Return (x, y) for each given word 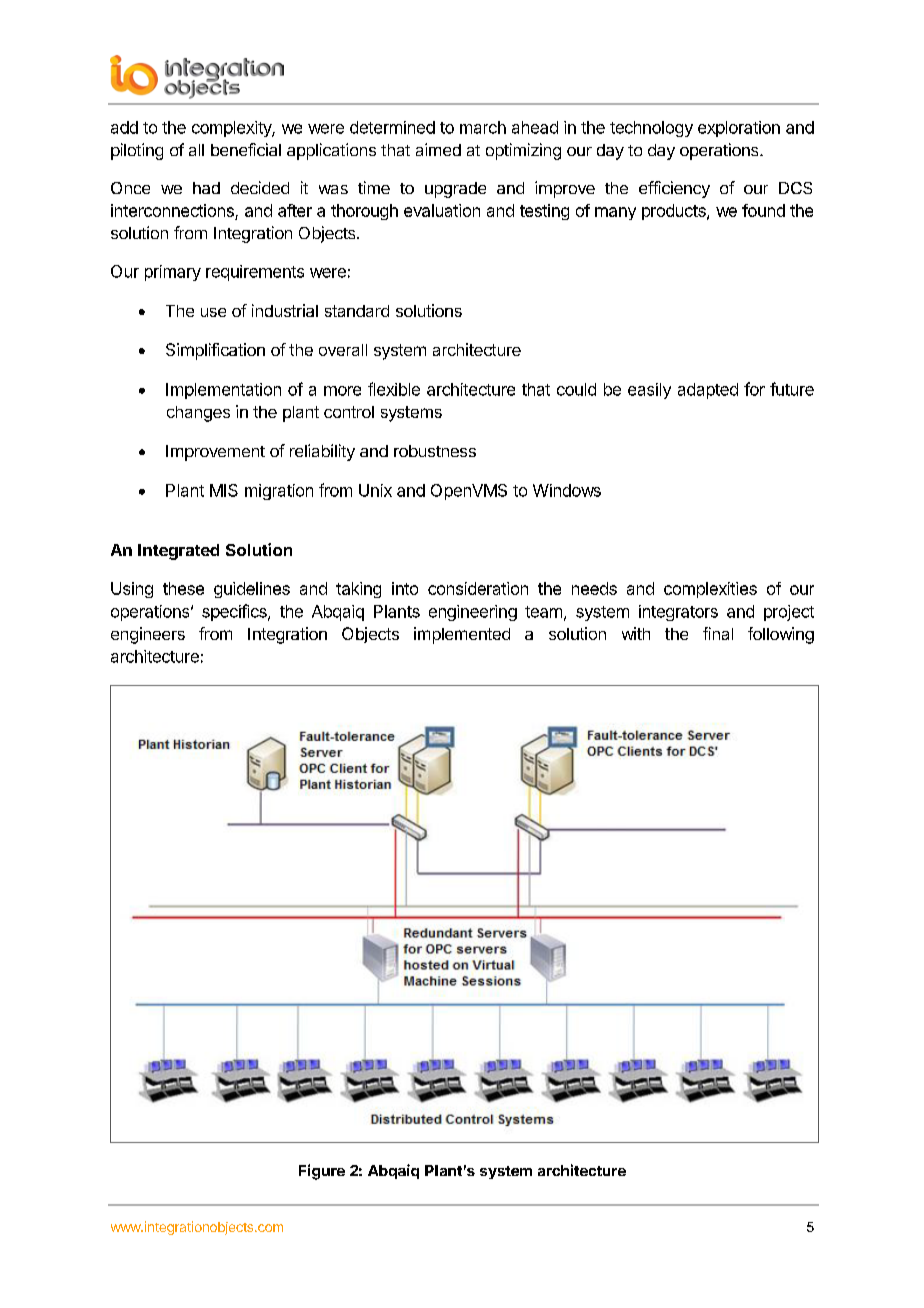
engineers (148, 635)
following (781, 635)
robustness (435, 451)
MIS (224, 490)
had (206, 188)
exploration (739, 129)
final (718, 633)
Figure (322, 1172)
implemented (462, 635)
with (636, 633)
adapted (708, 391)
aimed (438, 149)
